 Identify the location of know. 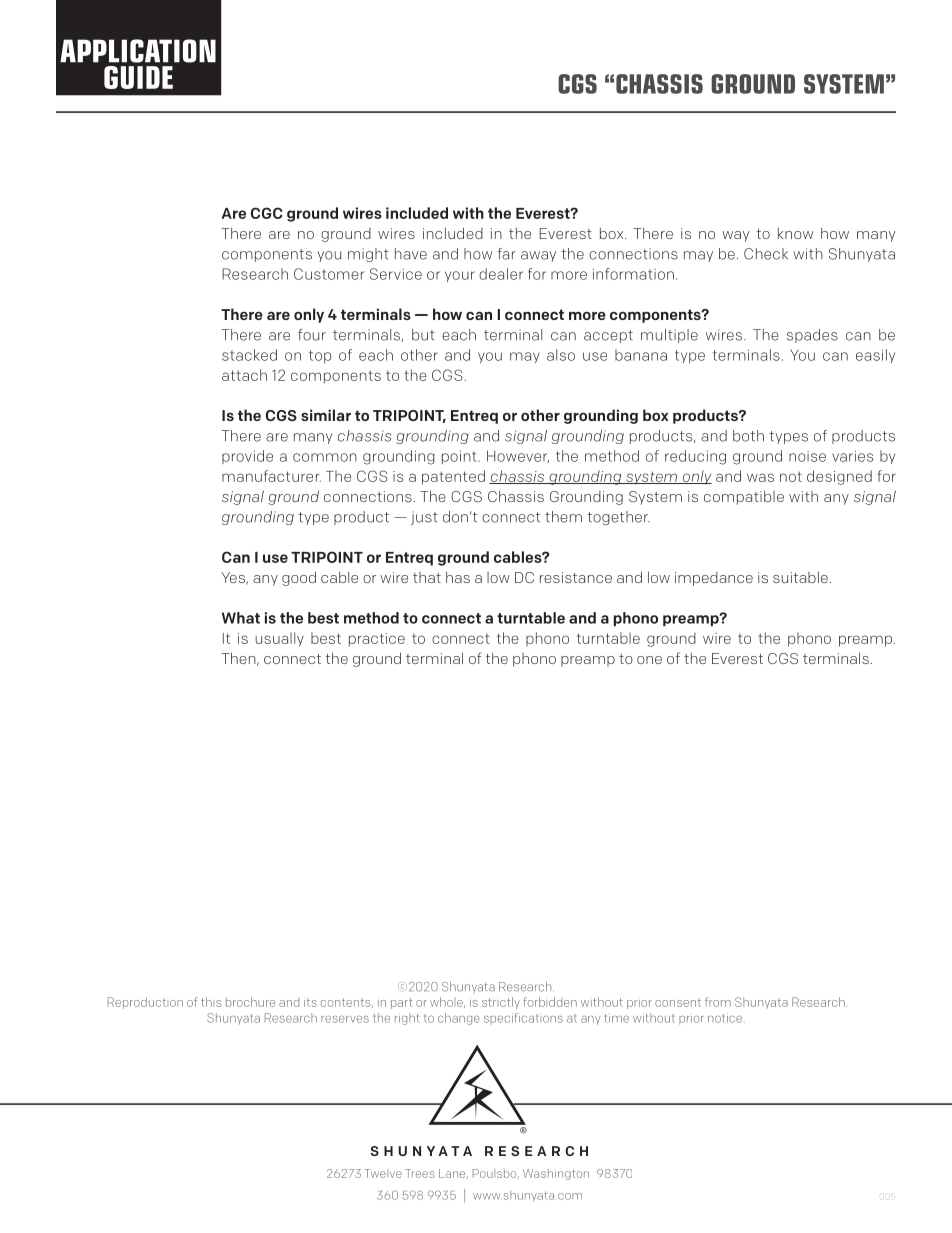
(795, 233).
